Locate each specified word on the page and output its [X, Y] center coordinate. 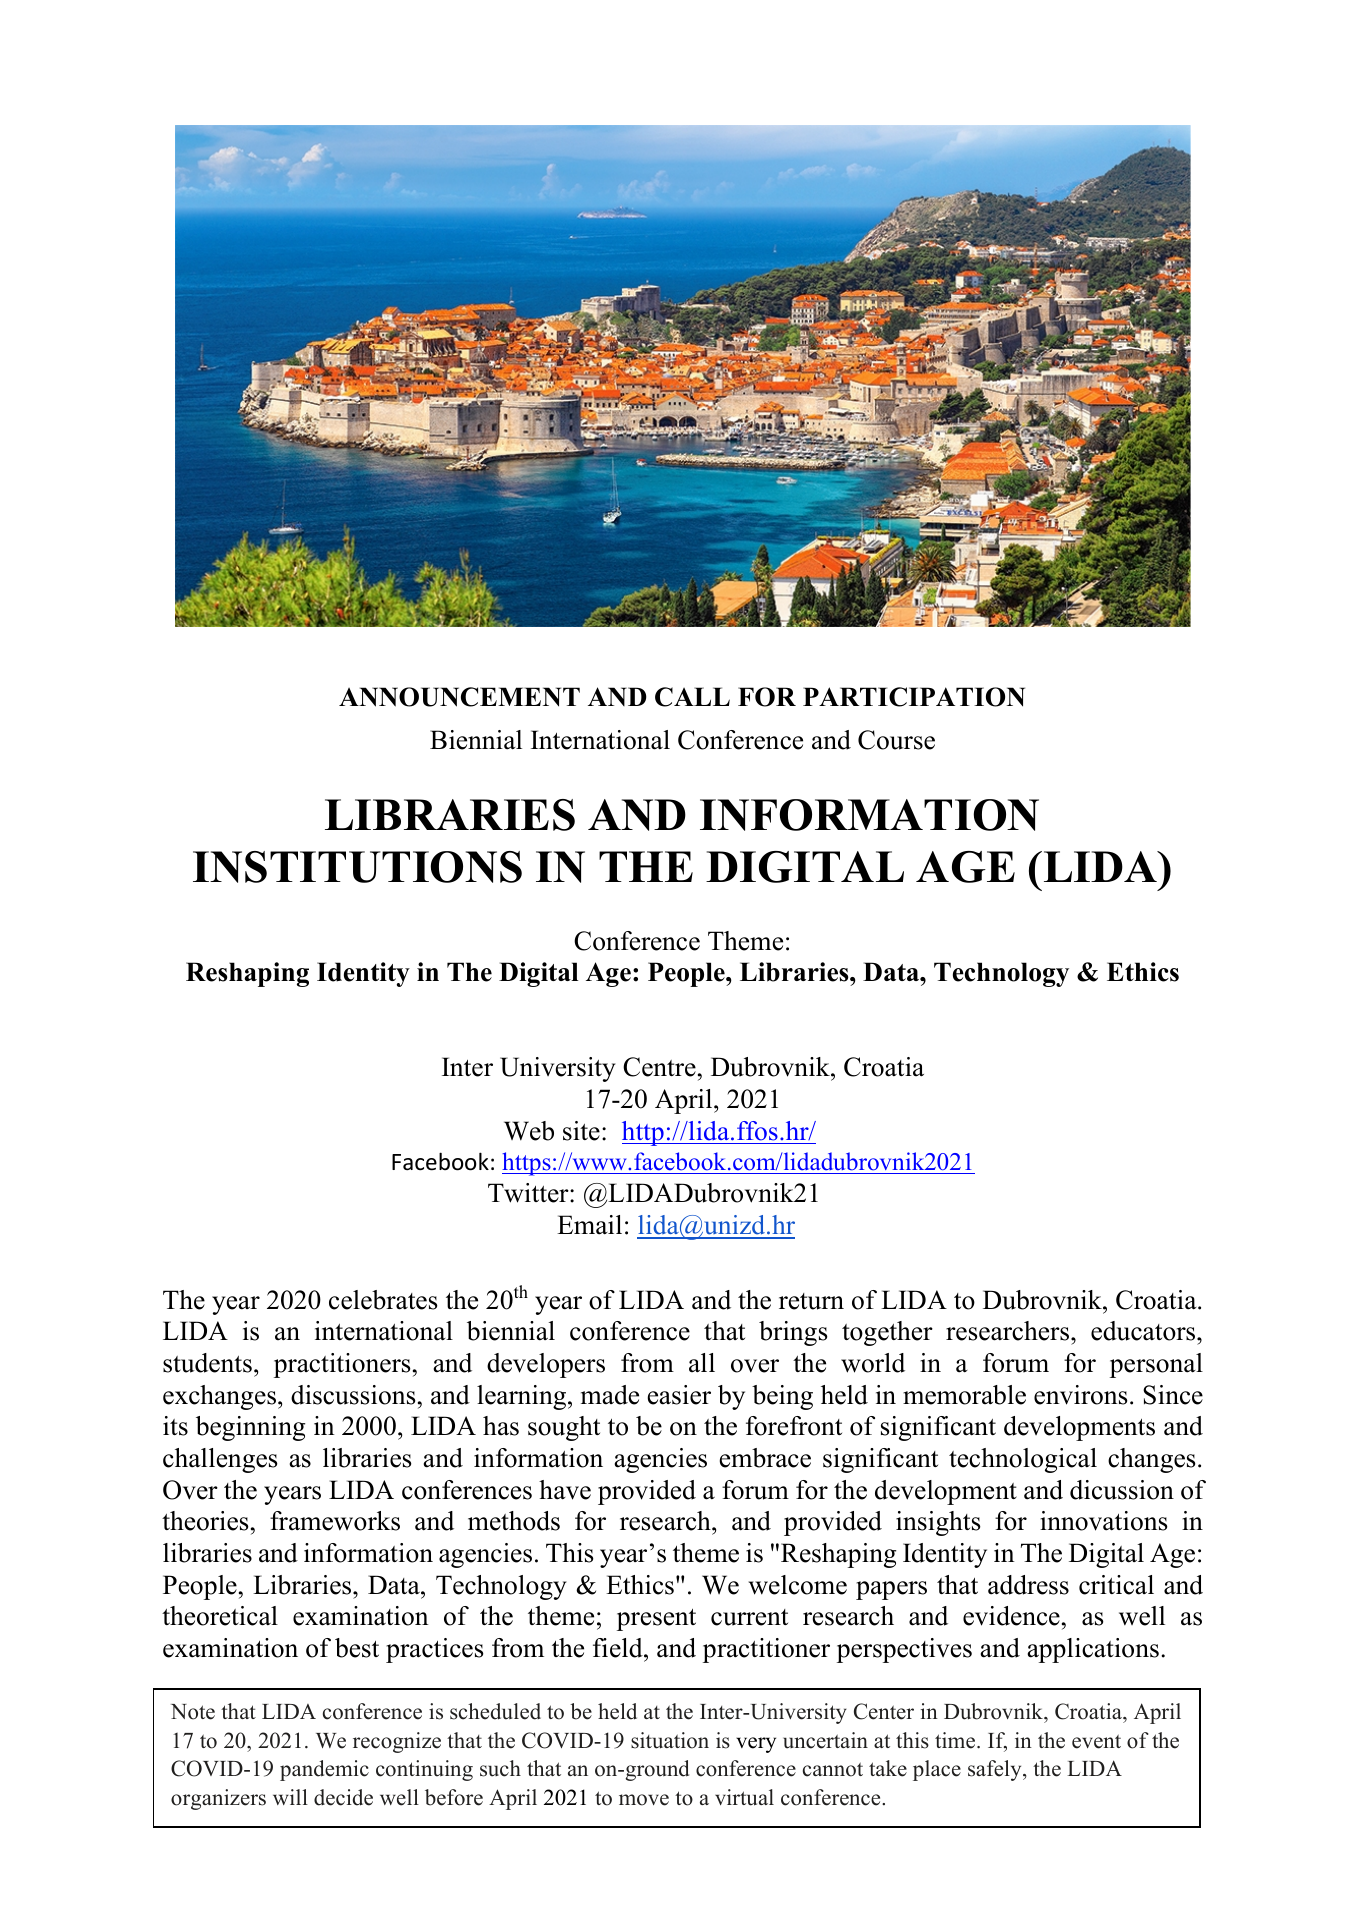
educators [1144, 1331]
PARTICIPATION [914, 697]
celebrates [383, 1300]
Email [589, 1225]
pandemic [324, 1770]
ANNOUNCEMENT [459, 697]
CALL [692, 697]
